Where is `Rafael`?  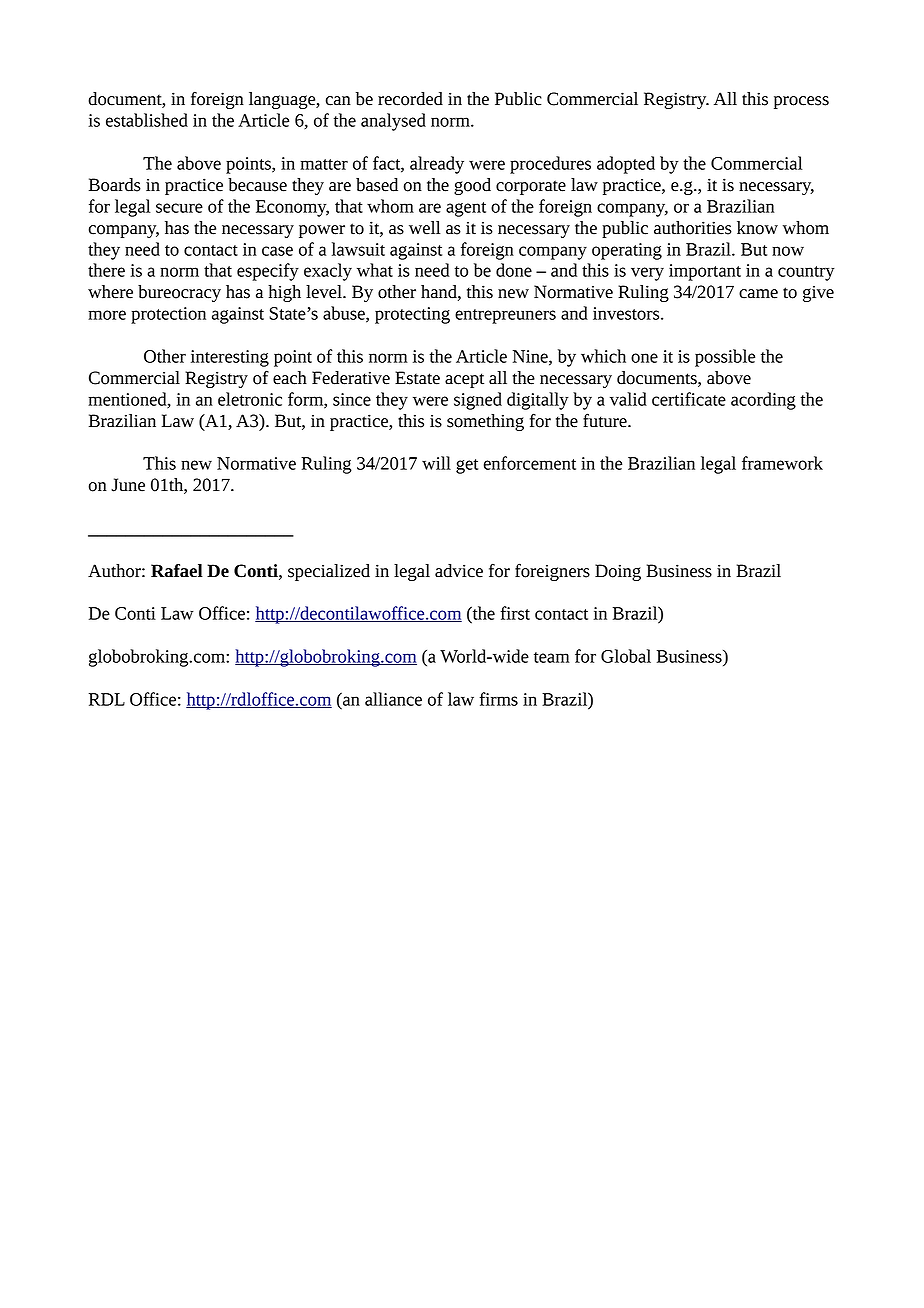 Rafael is located at coordinates (177, 571).
